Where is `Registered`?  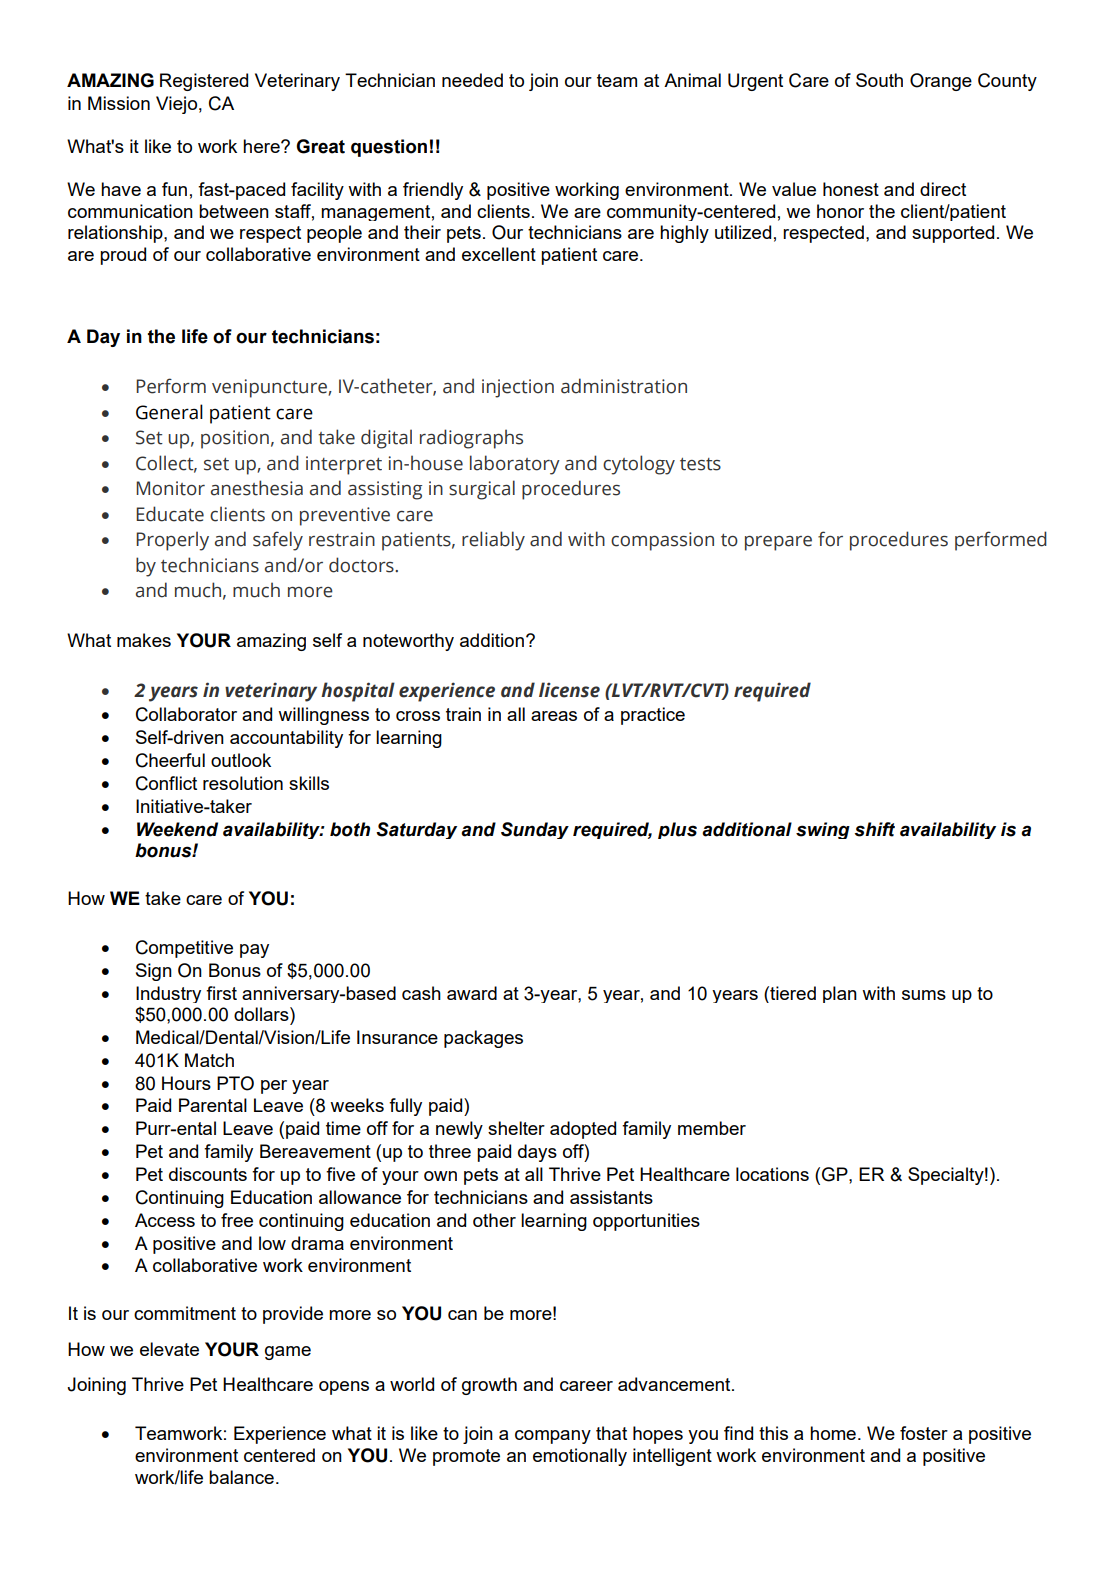 Registered is located at coordinates (204, 82).
